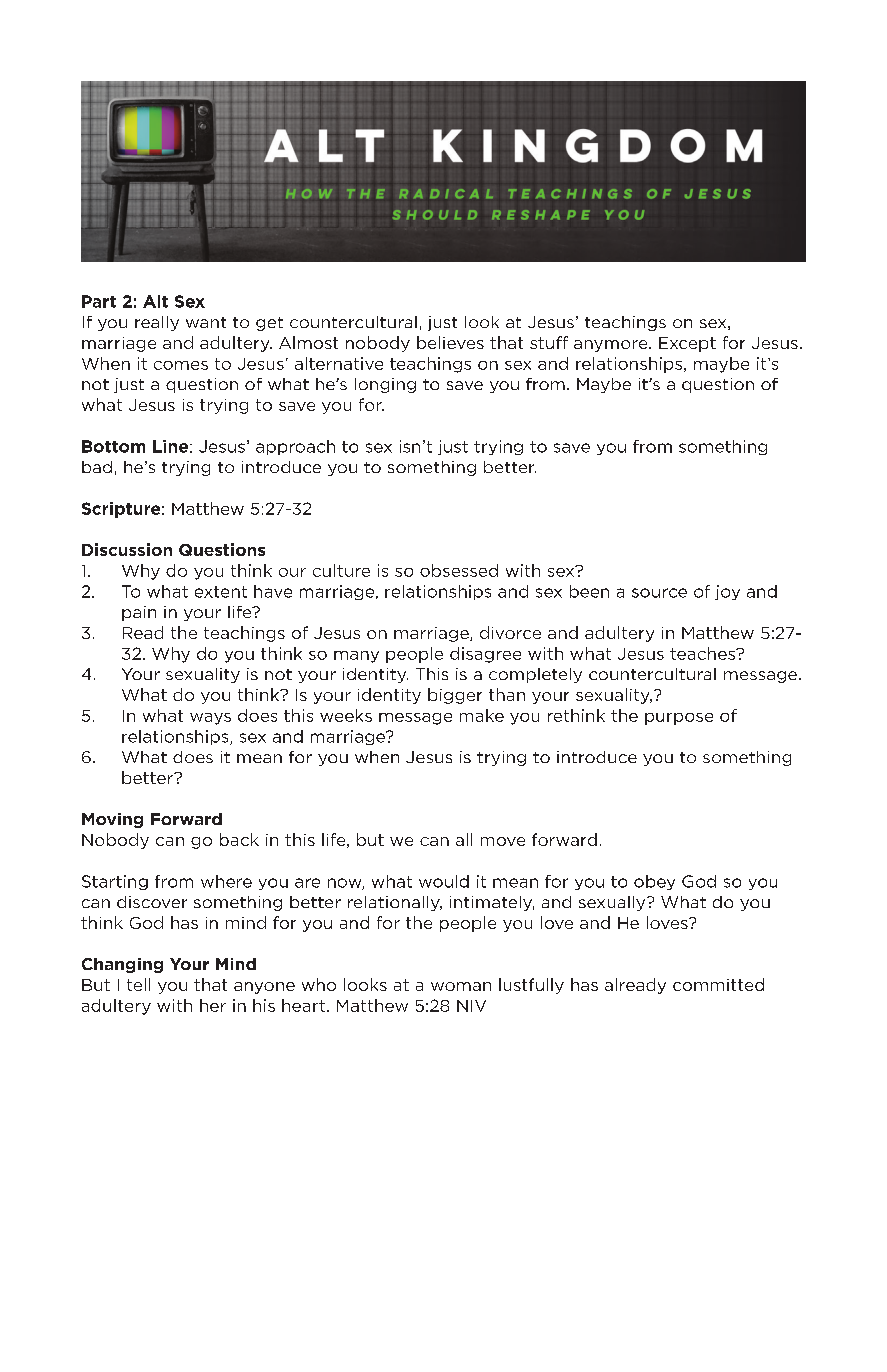 The width and height of the page is (887, 1372). I want to click on Except, so click(687, 344).
